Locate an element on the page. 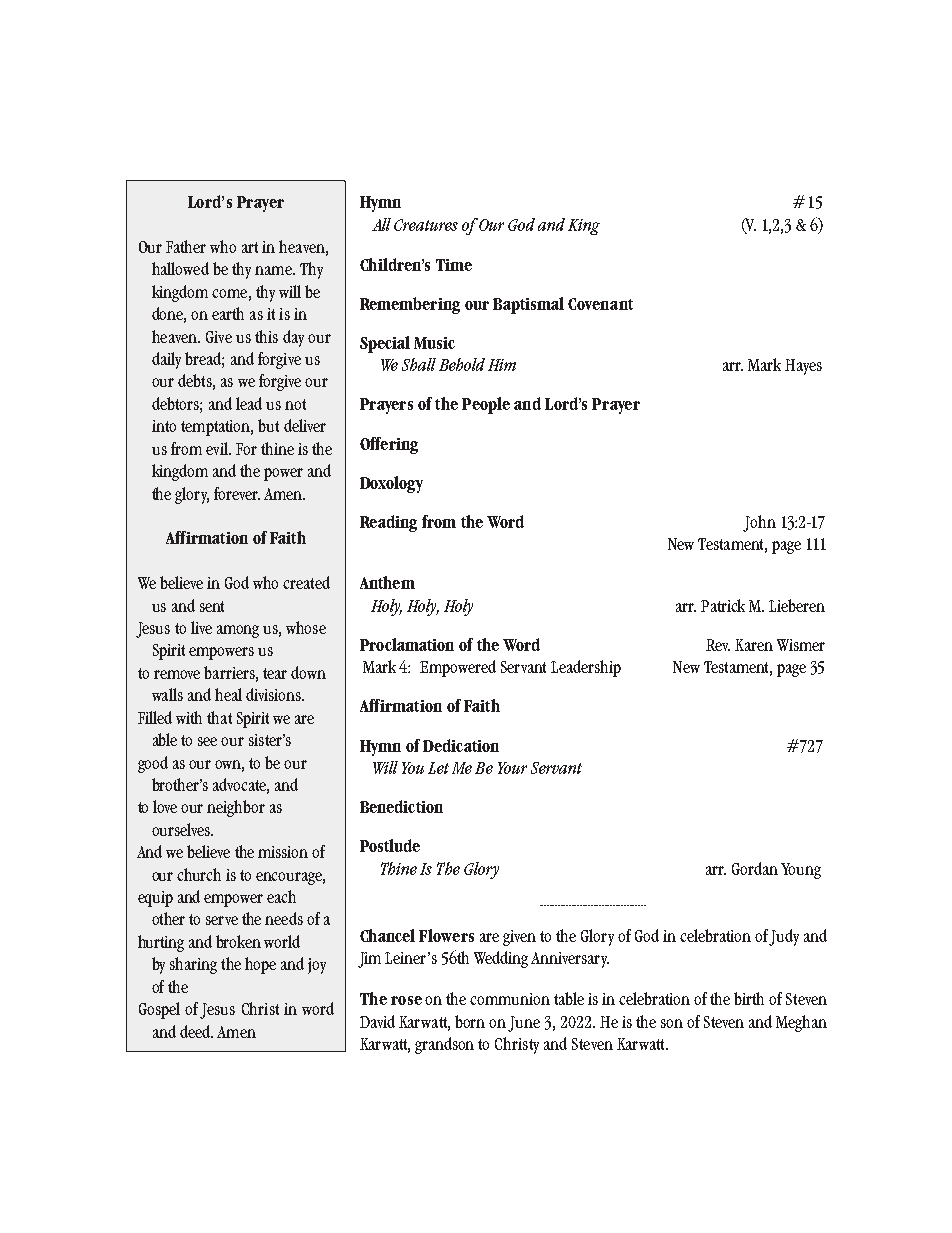 Image resolution: width=952 pixels, height=1233 pixels. deed is located at coordinates (196, 1031).
